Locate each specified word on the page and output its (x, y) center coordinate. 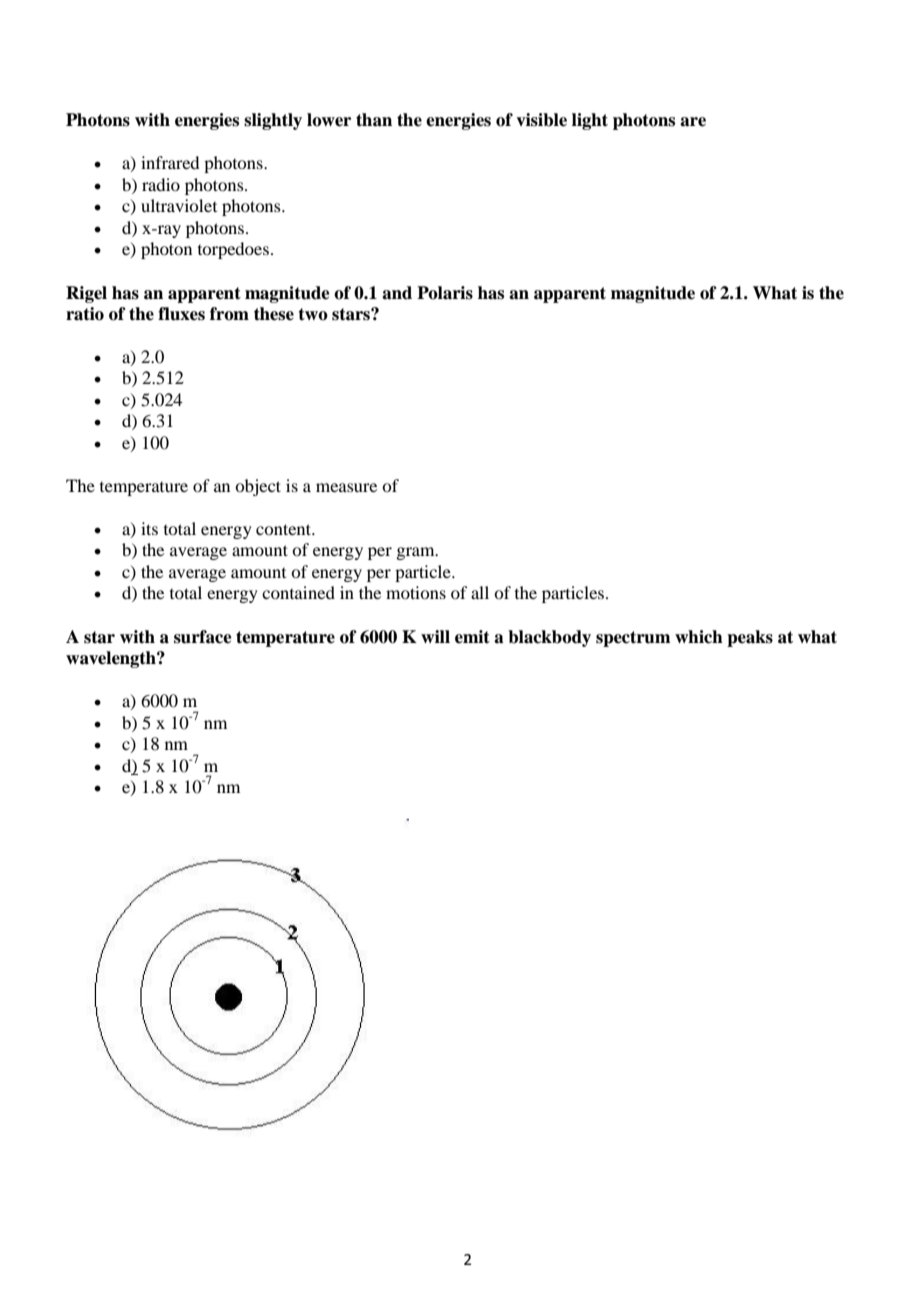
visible (541, 120)
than (374, 120)
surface (203, 637)
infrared (170, 162)
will (435, 636)
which (699, 637)
